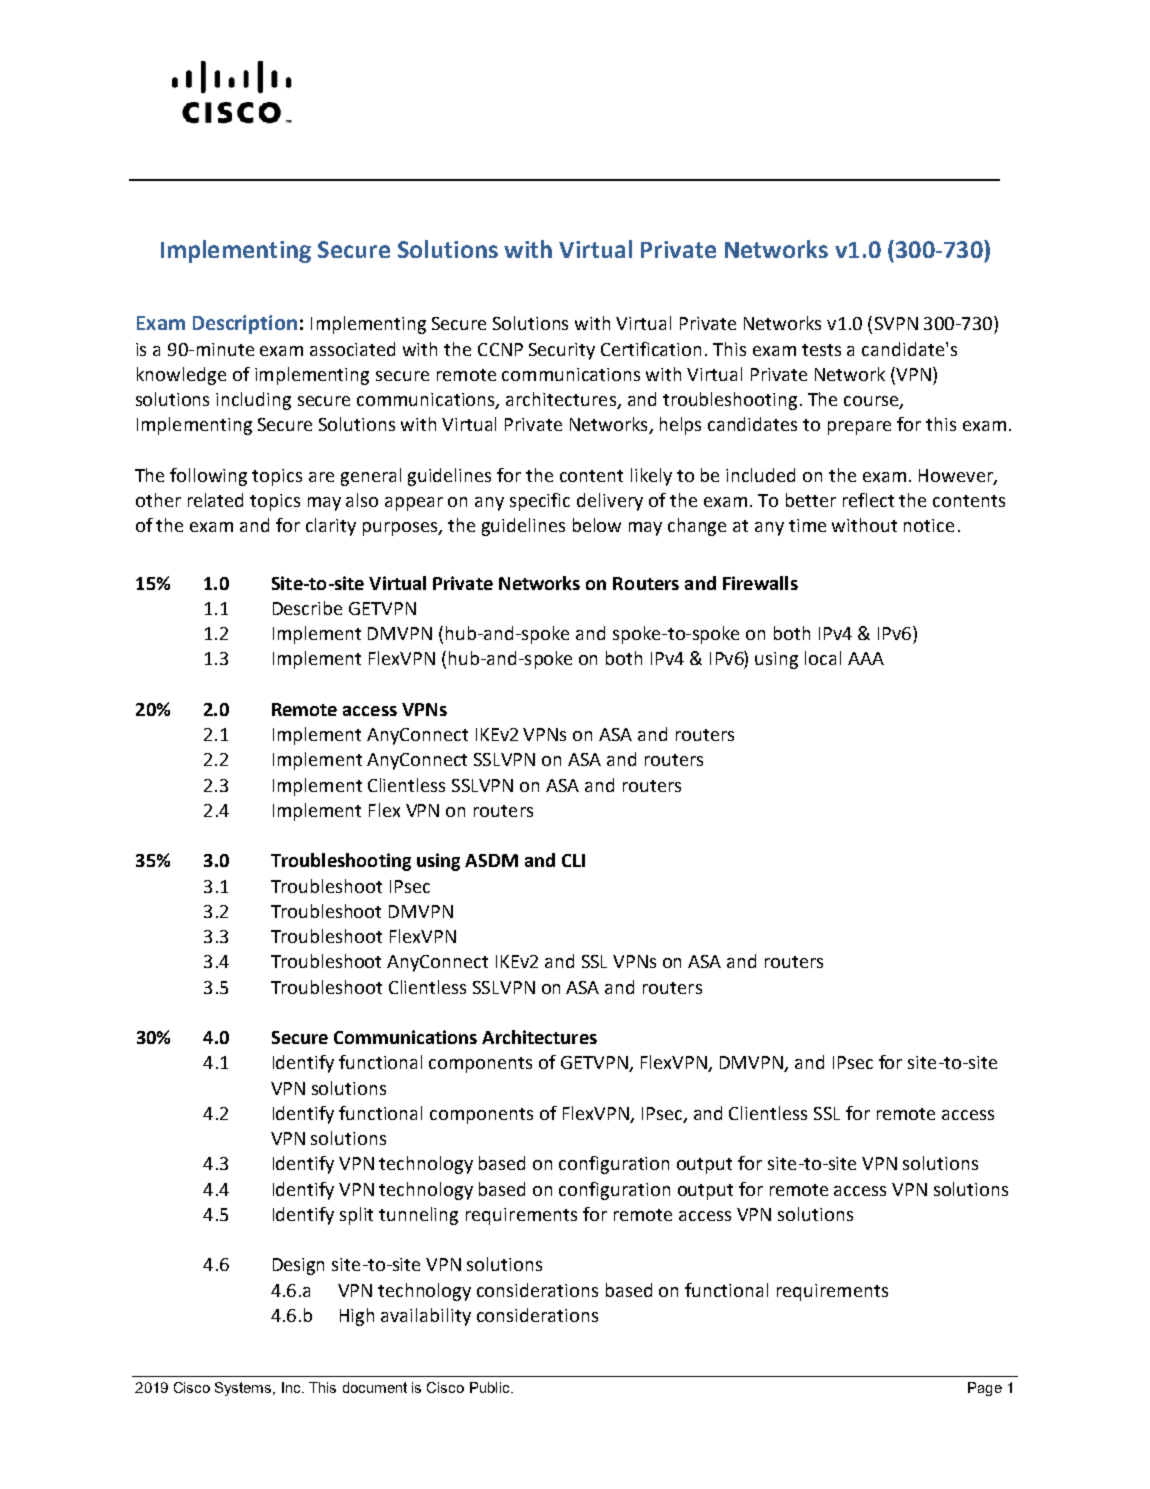 The width and height of the screenshot is (1150, 1489). What do you see at coordinates (307, 608) in the screenshot?
I see `Describe` at bounding box center [307, 608].
